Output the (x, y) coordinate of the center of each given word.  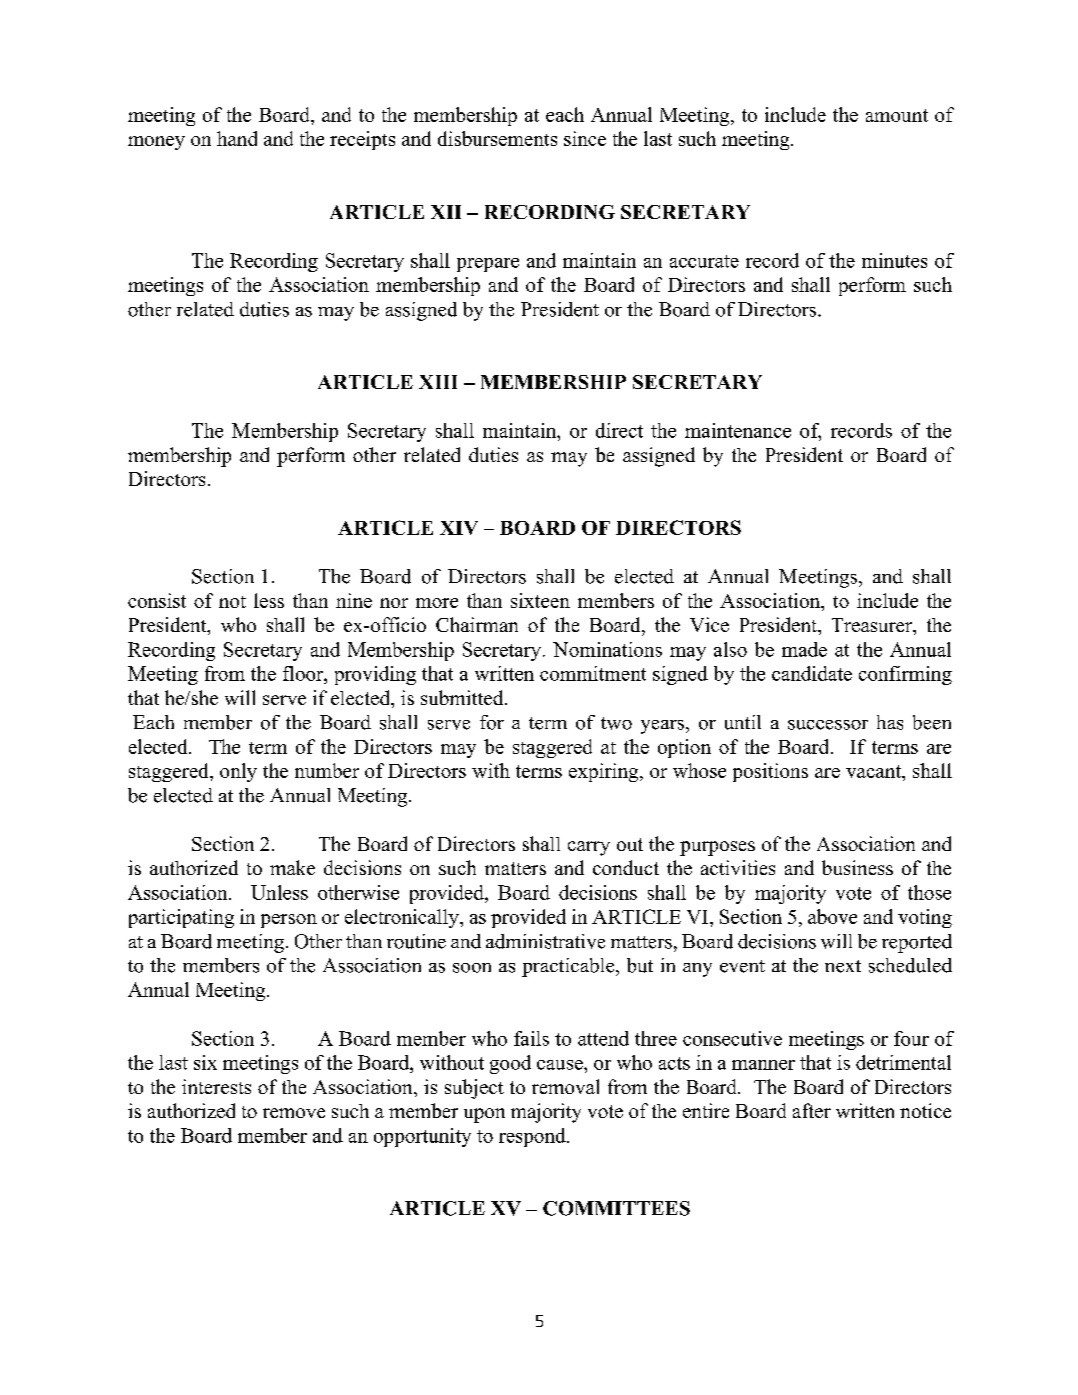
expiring (605, 772)
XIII (438, 382)
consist (157, 600)
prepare (488, 265)
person (289, 921)
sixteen (540, 600)
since (585, 138)
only (238, 772)
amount (897, 115)
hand (237, 138)
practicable (569, 967)
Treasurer (873, 626)
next (843, 966)
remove (294, 1113)
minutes (894, 260)
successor (828, 725)
